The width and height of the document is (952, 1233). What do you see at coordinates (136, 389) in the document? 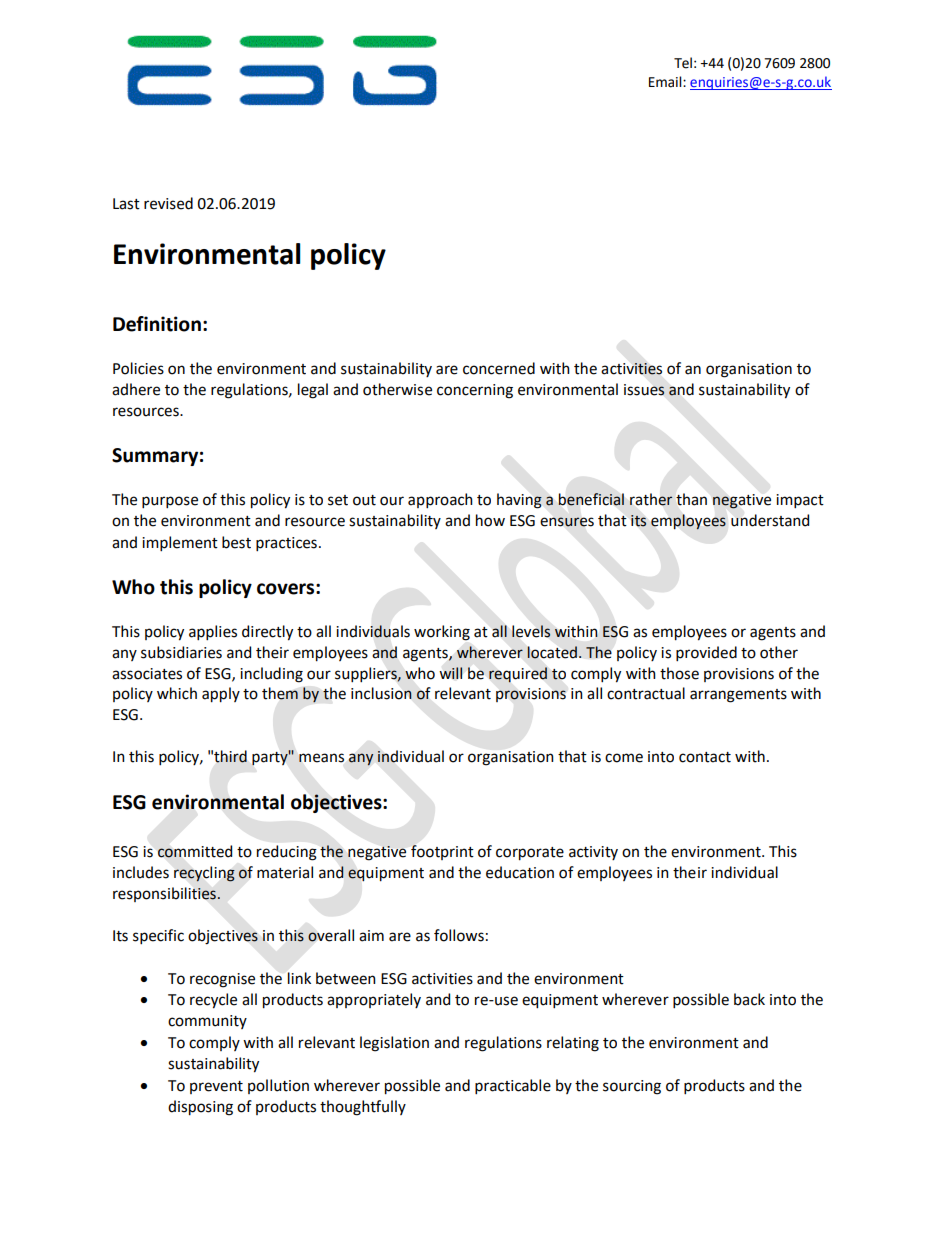
I see `adhere` at bounding box center [136, 389].
